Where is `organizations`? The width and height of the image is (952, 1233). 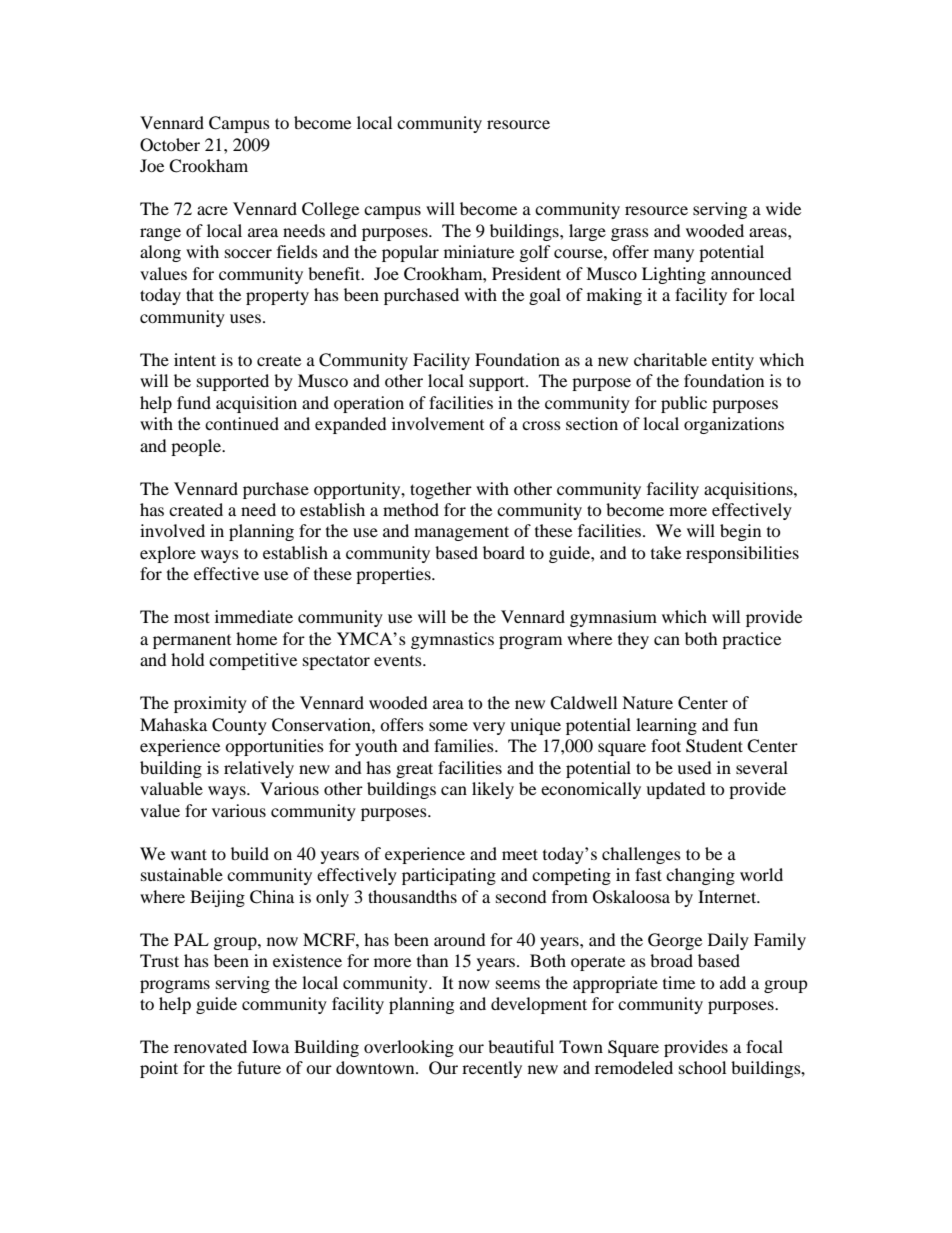 organizations is located at coordinates (734, 425).
